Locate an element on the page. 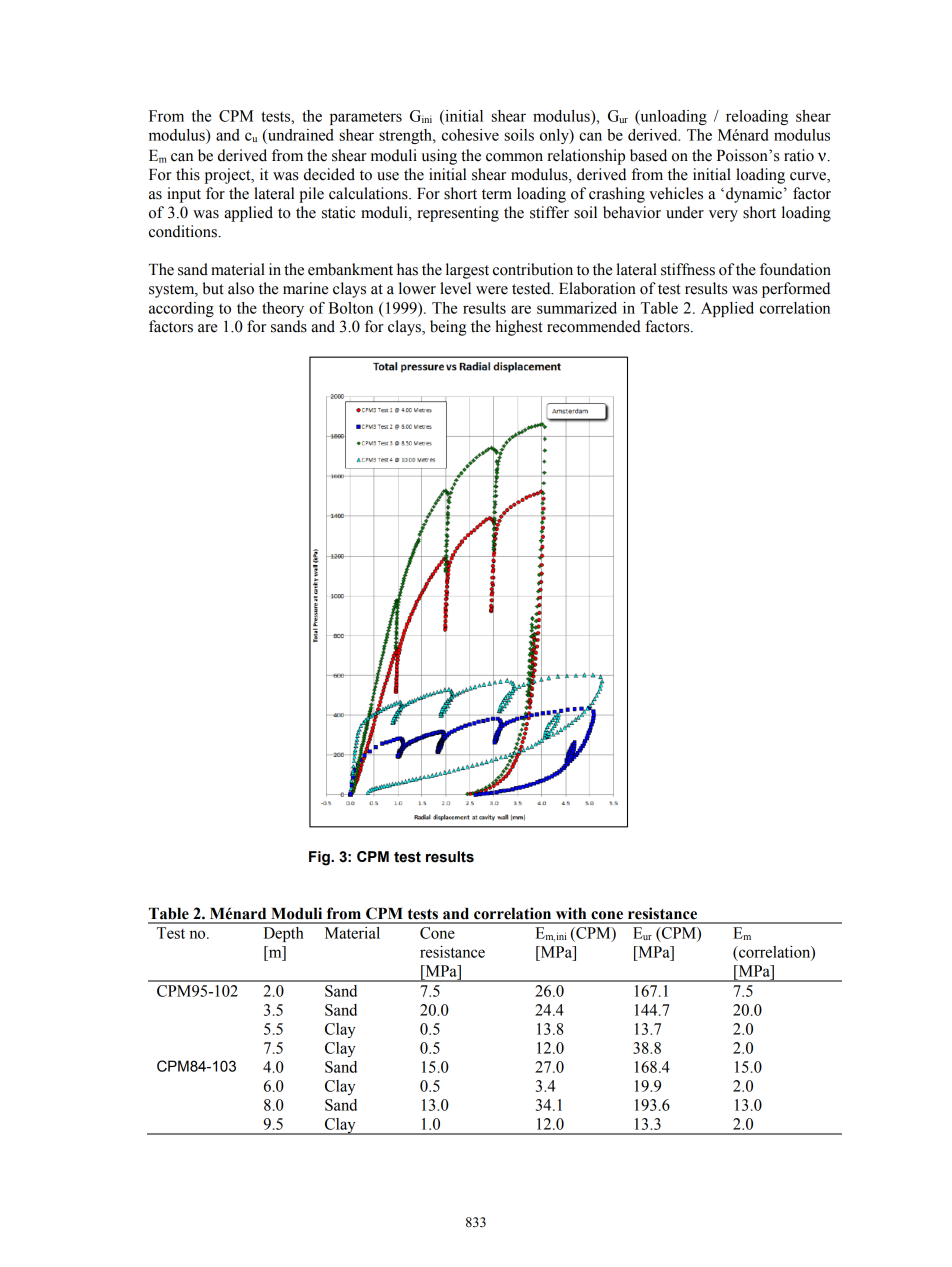 This page has width=952, height=1267. according is located at coordinates (181, 309).
